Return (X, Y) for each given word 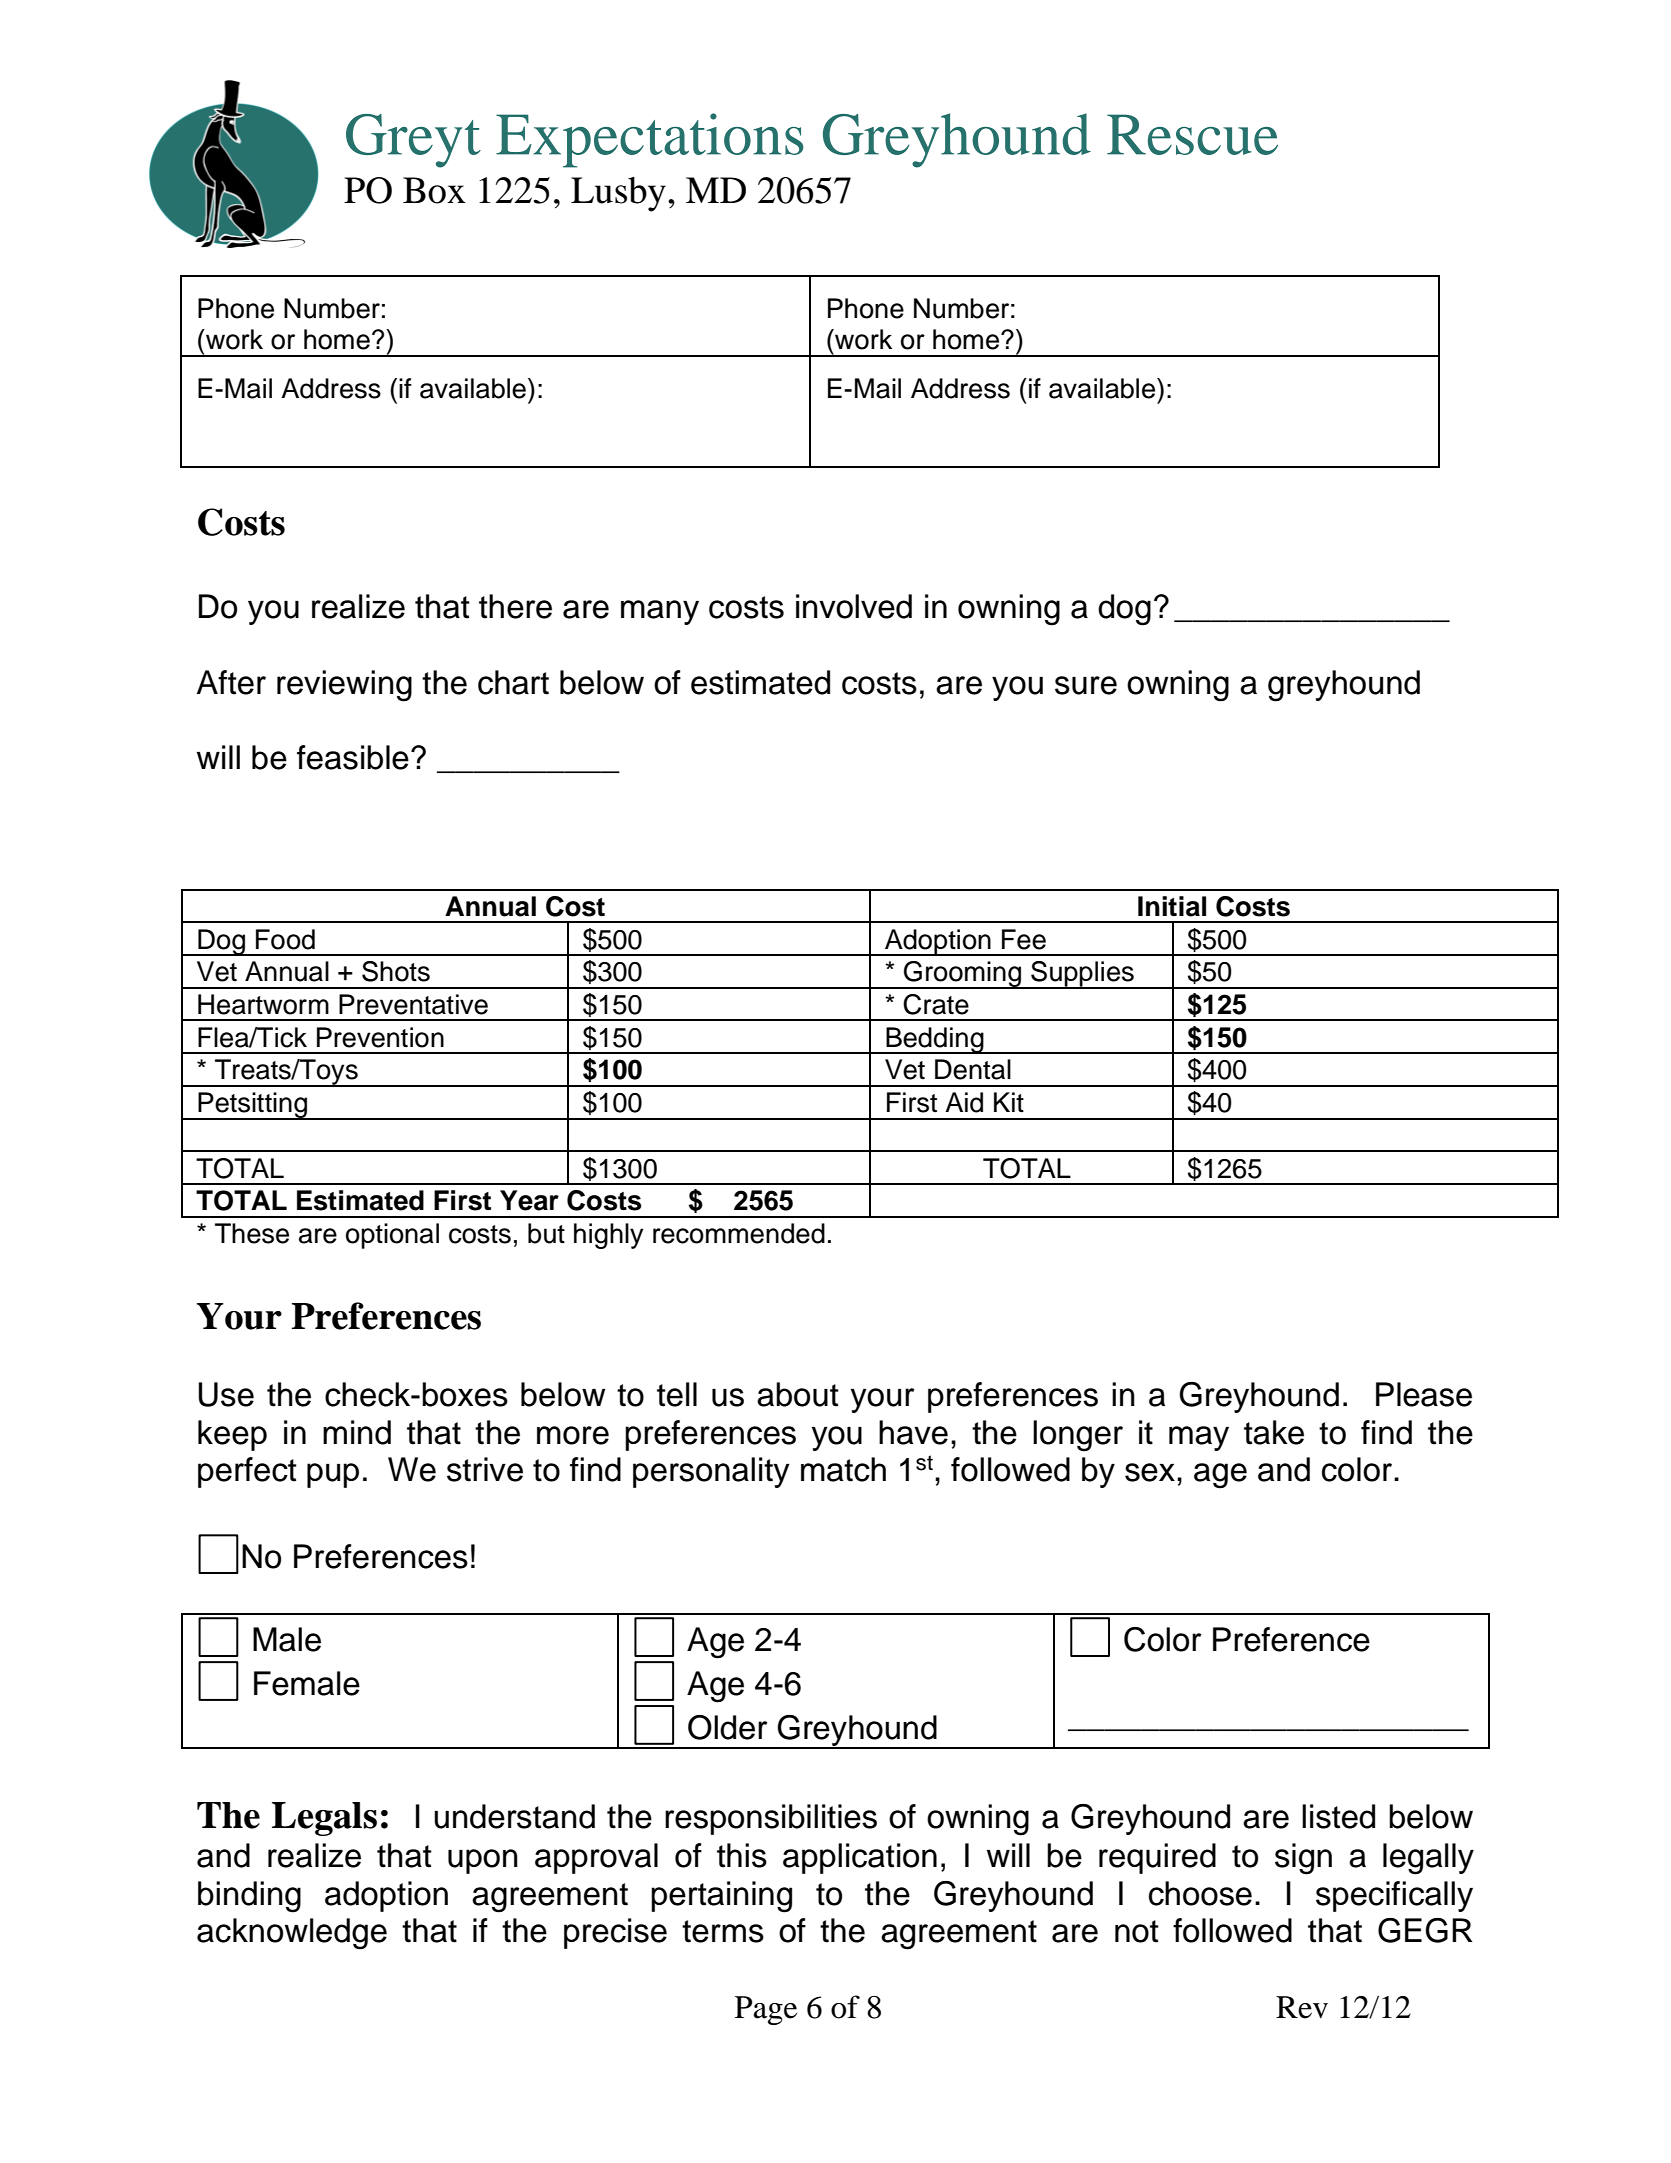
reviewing (344, 686)
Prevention (380, 1037)
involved (854, 606)
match (843, 1469)
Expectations (650, 140)
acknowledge (292, 1934)
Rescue (1192, 134)
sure (1086, 685)
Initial (1172, 906)
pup (333, 1475)
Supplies (1082, 975)
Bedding (935, 1040)
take (1274, 1432)
